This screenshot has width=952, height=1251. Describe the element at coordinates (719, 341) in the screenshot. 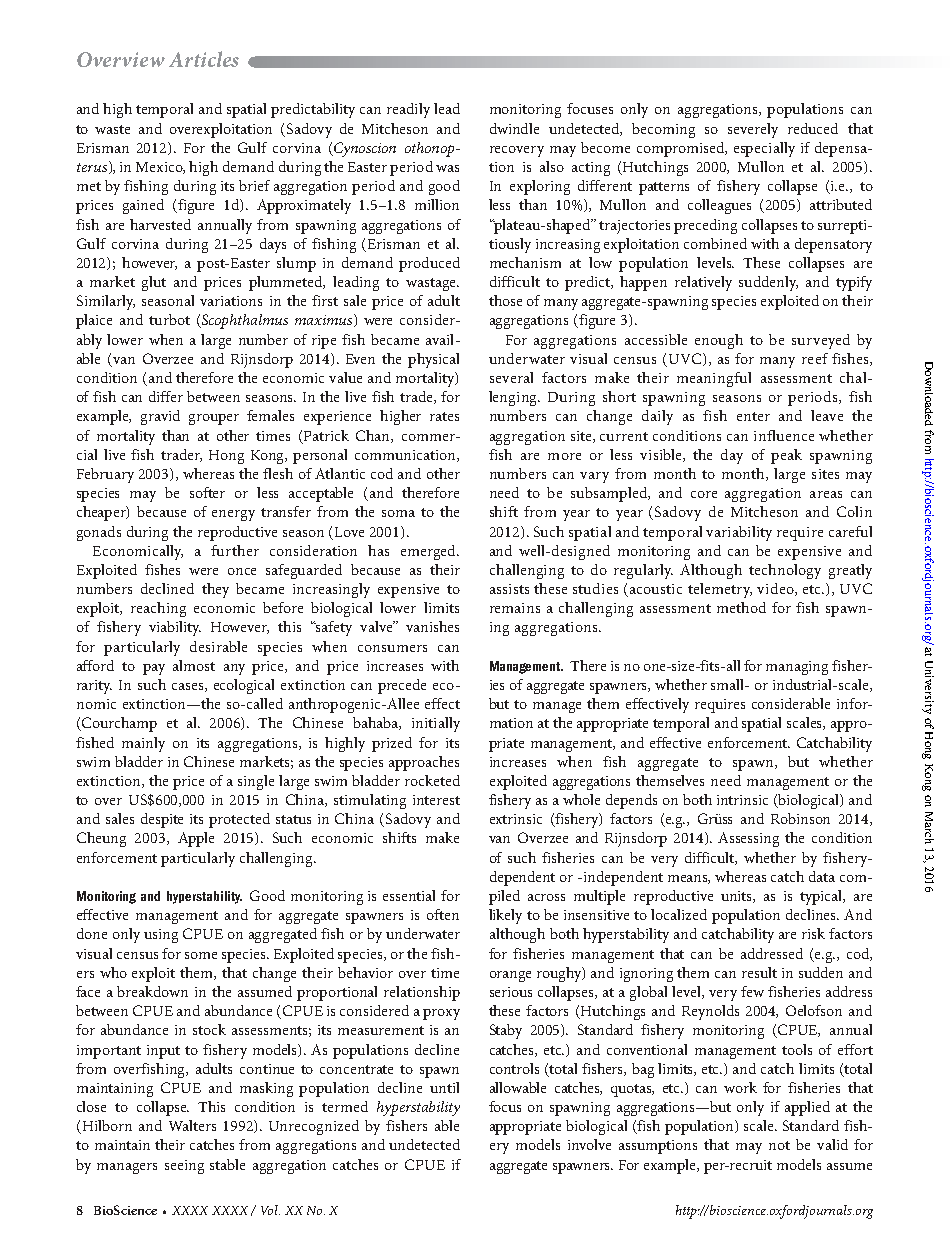

I see `enough` at that location.
